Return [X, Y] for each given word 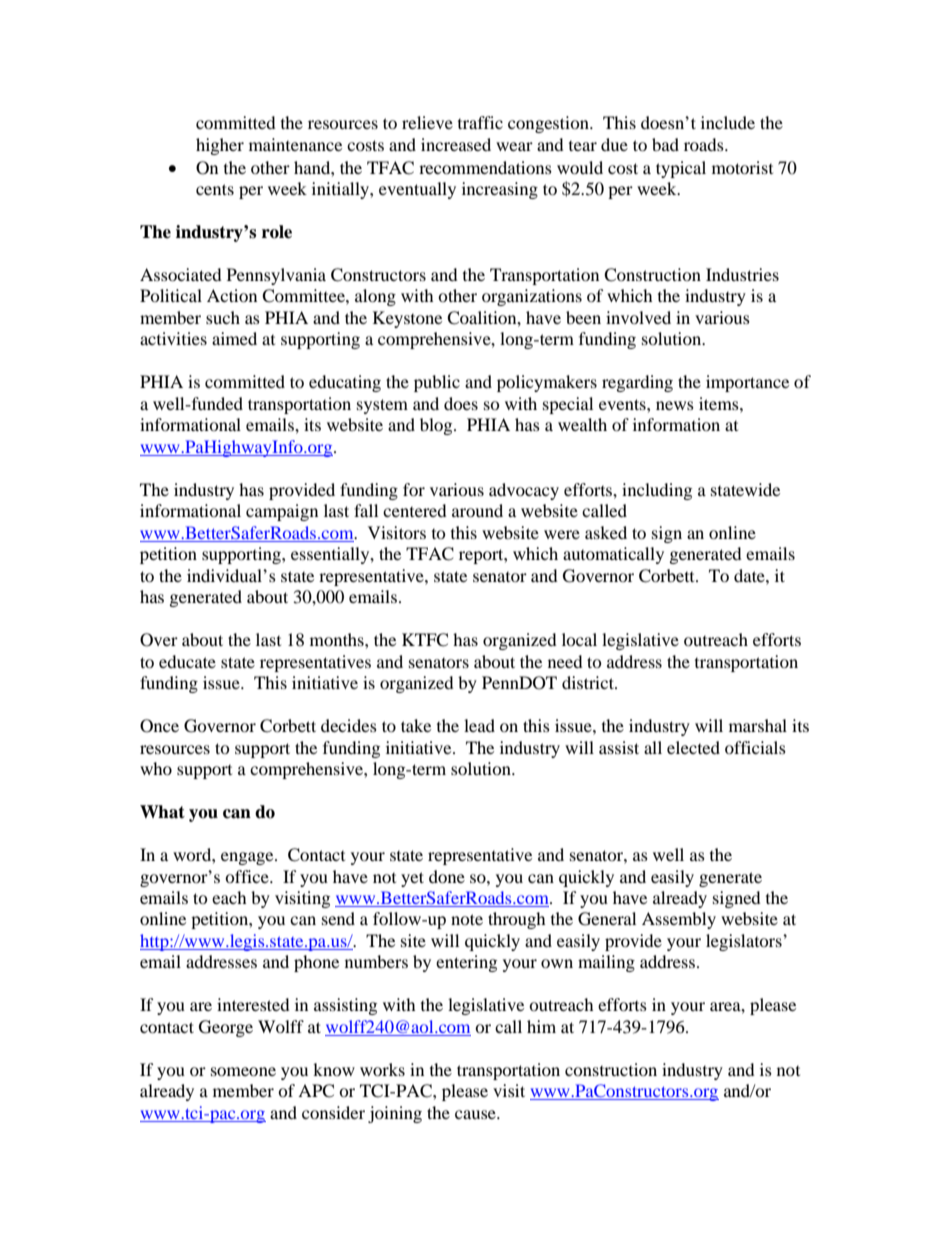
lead [479, 725]
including [657, 491]
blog [437, 426]
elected [693, 747]
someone [243, 1071]
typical [681, 169]
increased [456, 144]
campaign [282, 512]
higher [220, 146]
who [156, 768]
